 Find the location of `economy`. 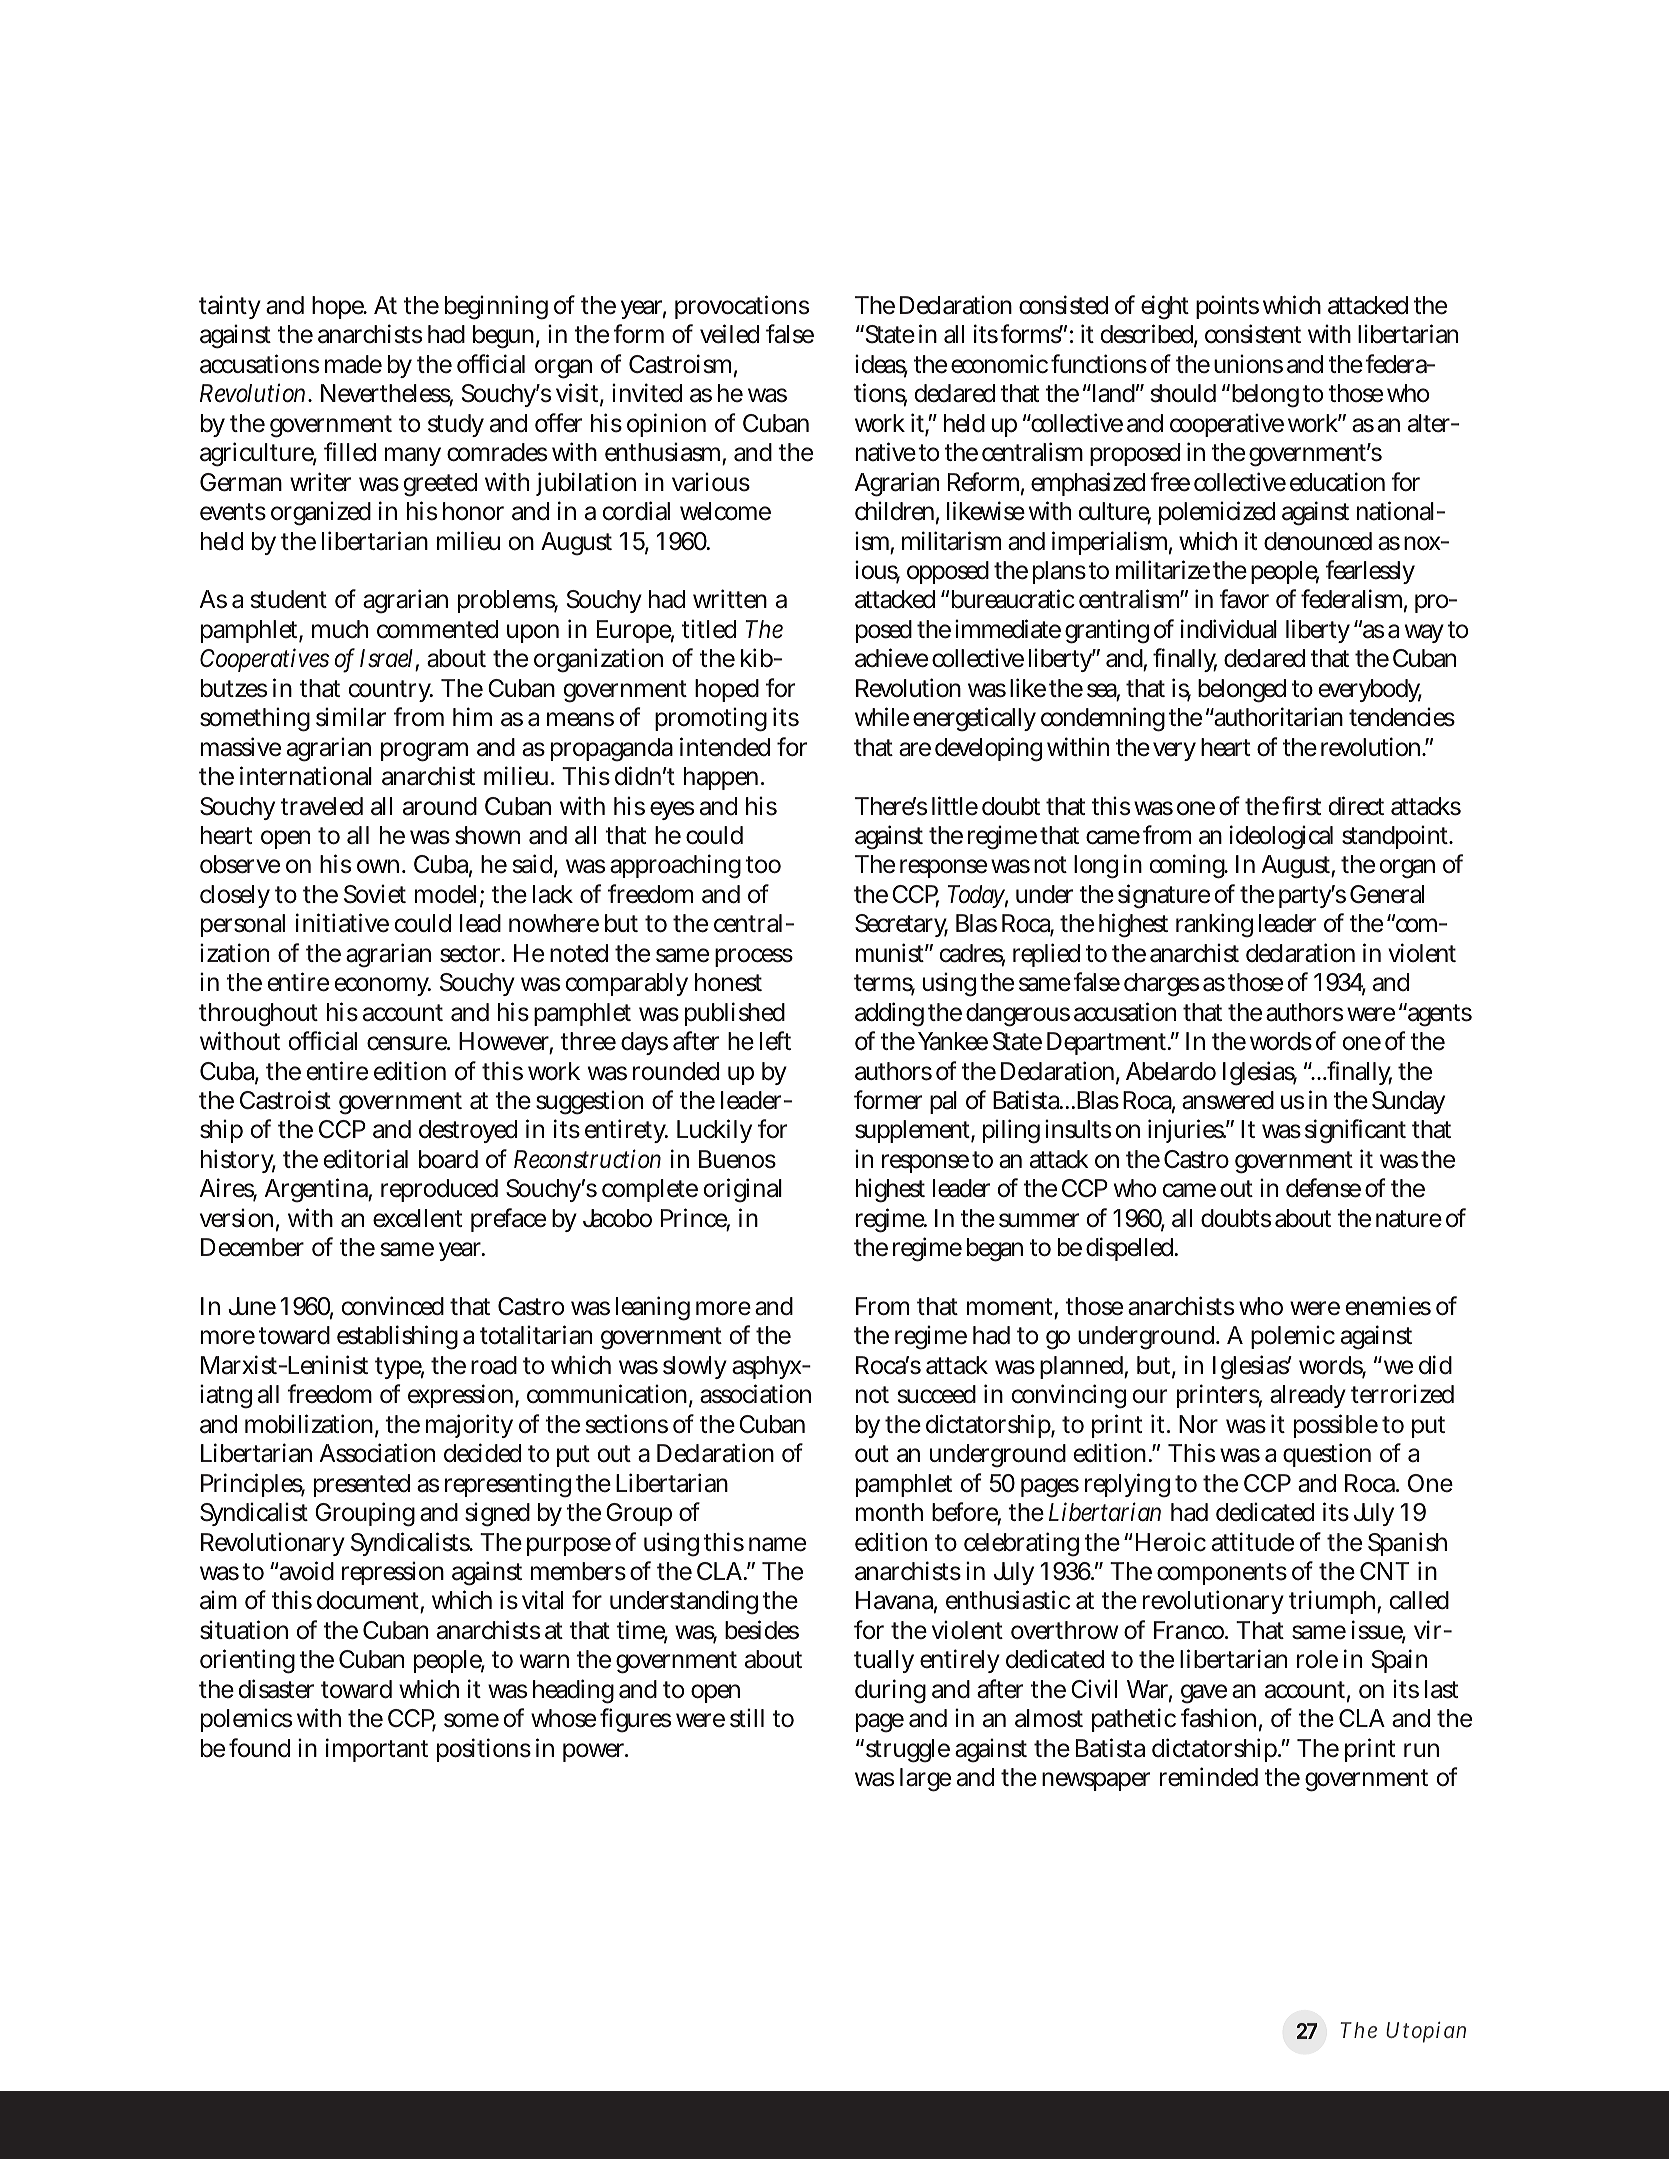

economy is located at coordinates (383, 986).
